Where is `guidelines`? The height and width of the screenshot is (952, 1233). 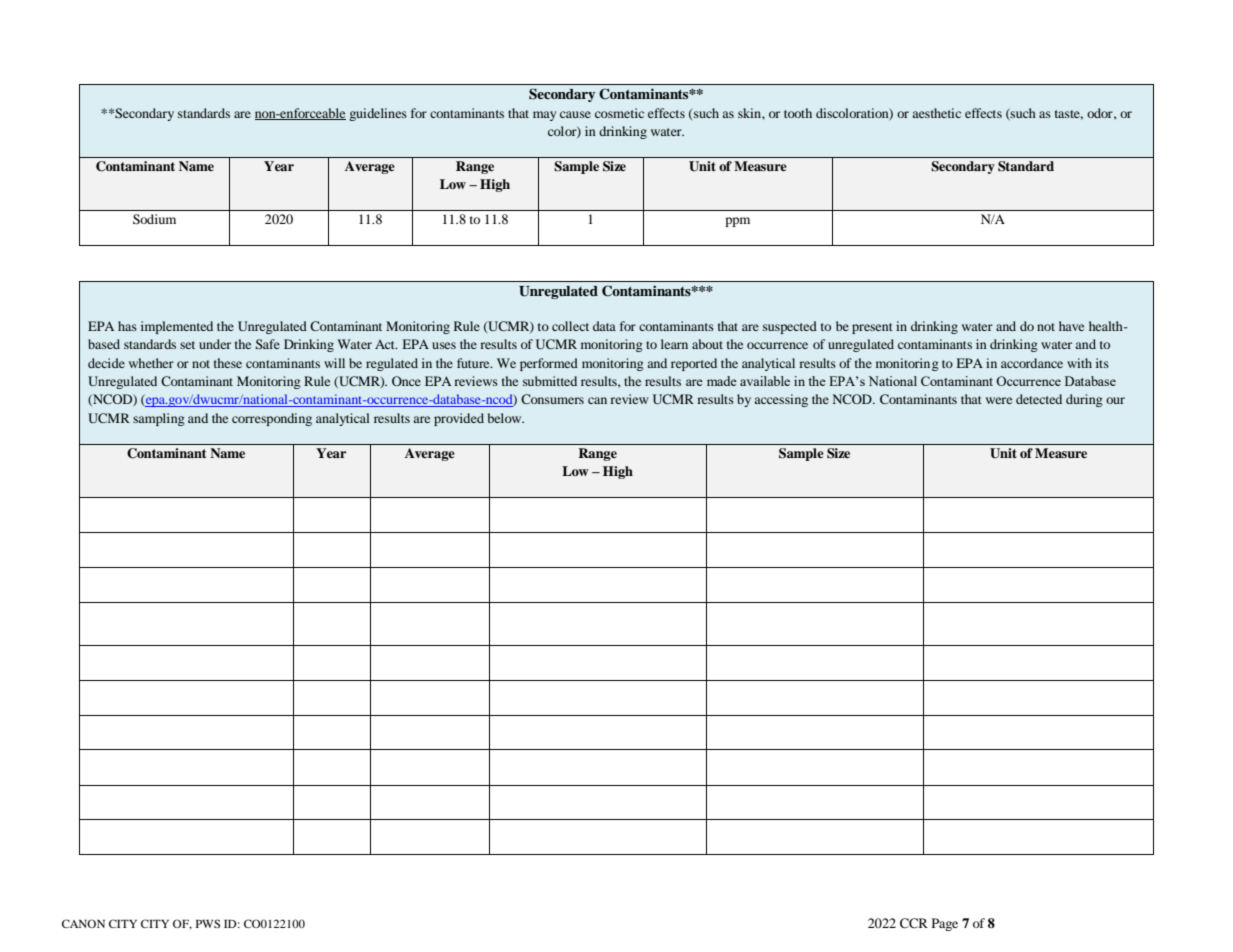
guidelines is located at coordinates (378, 114).
